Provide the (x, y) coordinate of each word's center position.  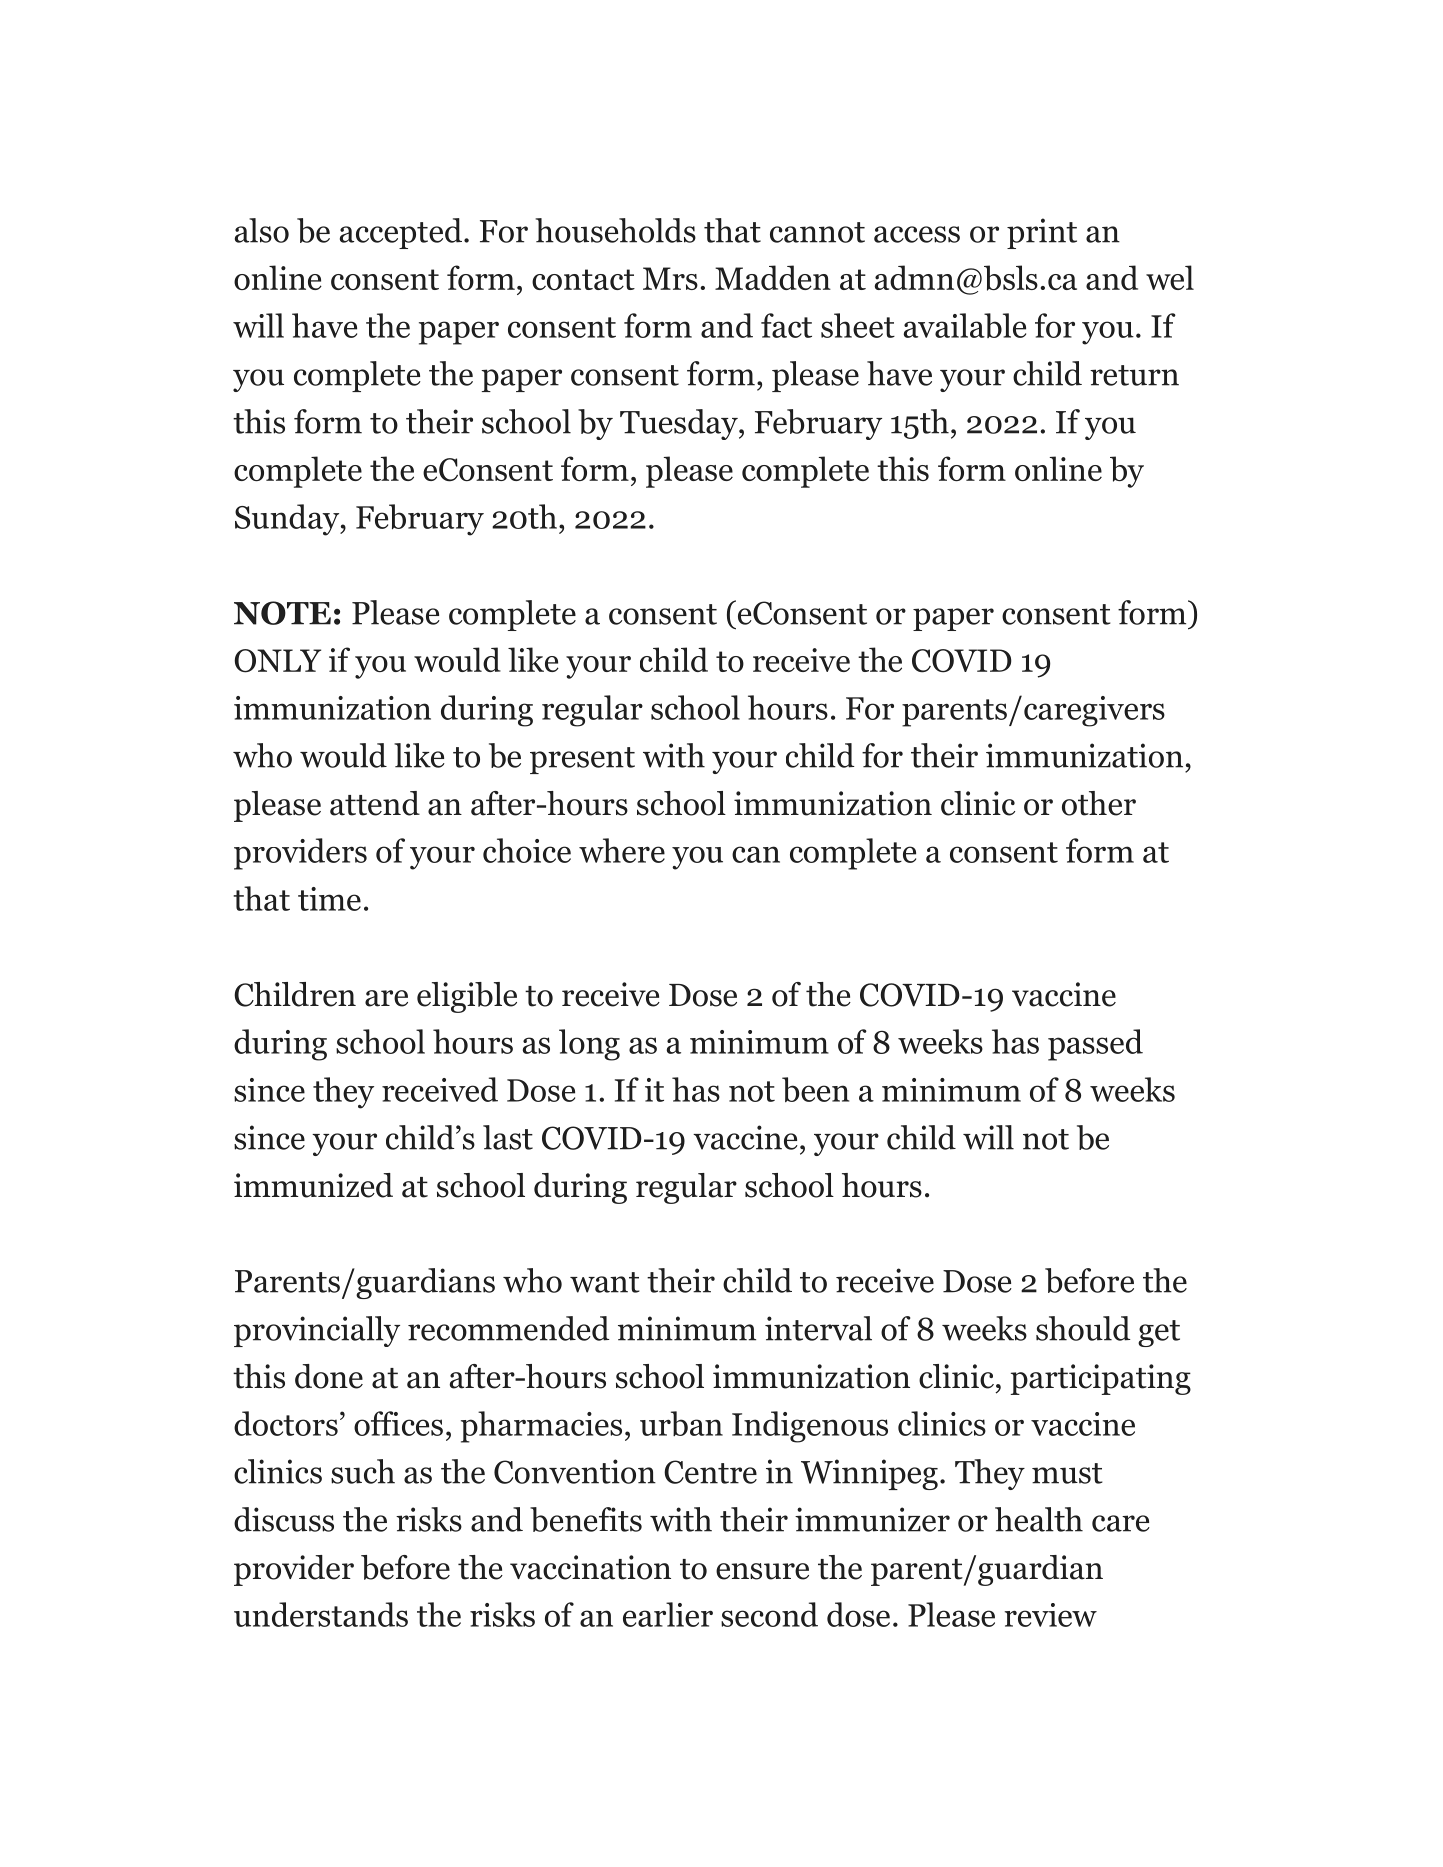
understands (321, 1614)
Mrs (670, 278)
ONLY (277, 661)
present (582, 760)
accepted (401, 233)
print (1042, 233)
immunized (313, 1185)
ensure (762, 1571)
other (1099, 803)
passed (1095, 1045)
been (815, 1089)
